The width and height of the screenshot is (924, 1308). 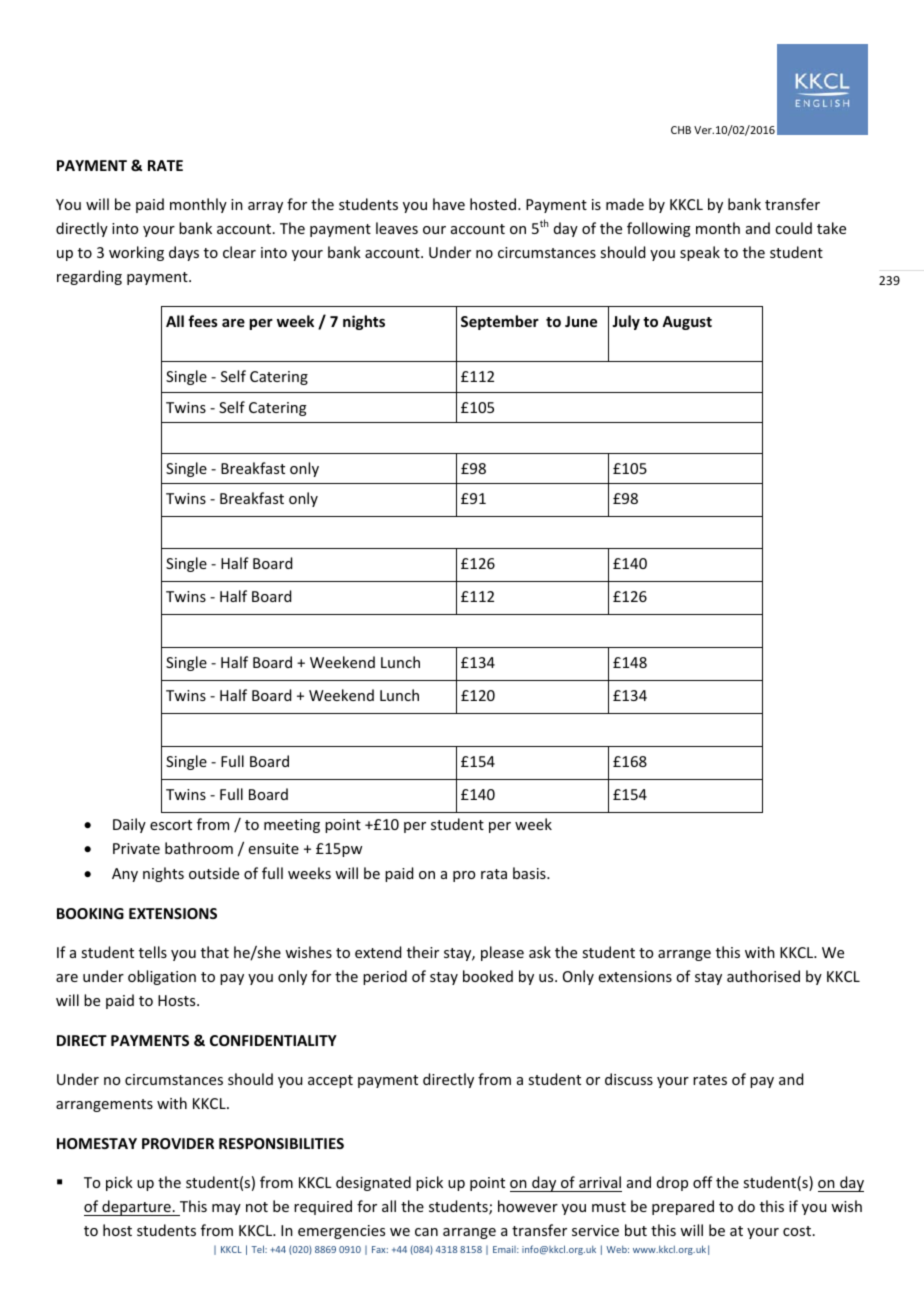 I want to click on CHB, so click(x=681, y=130).
